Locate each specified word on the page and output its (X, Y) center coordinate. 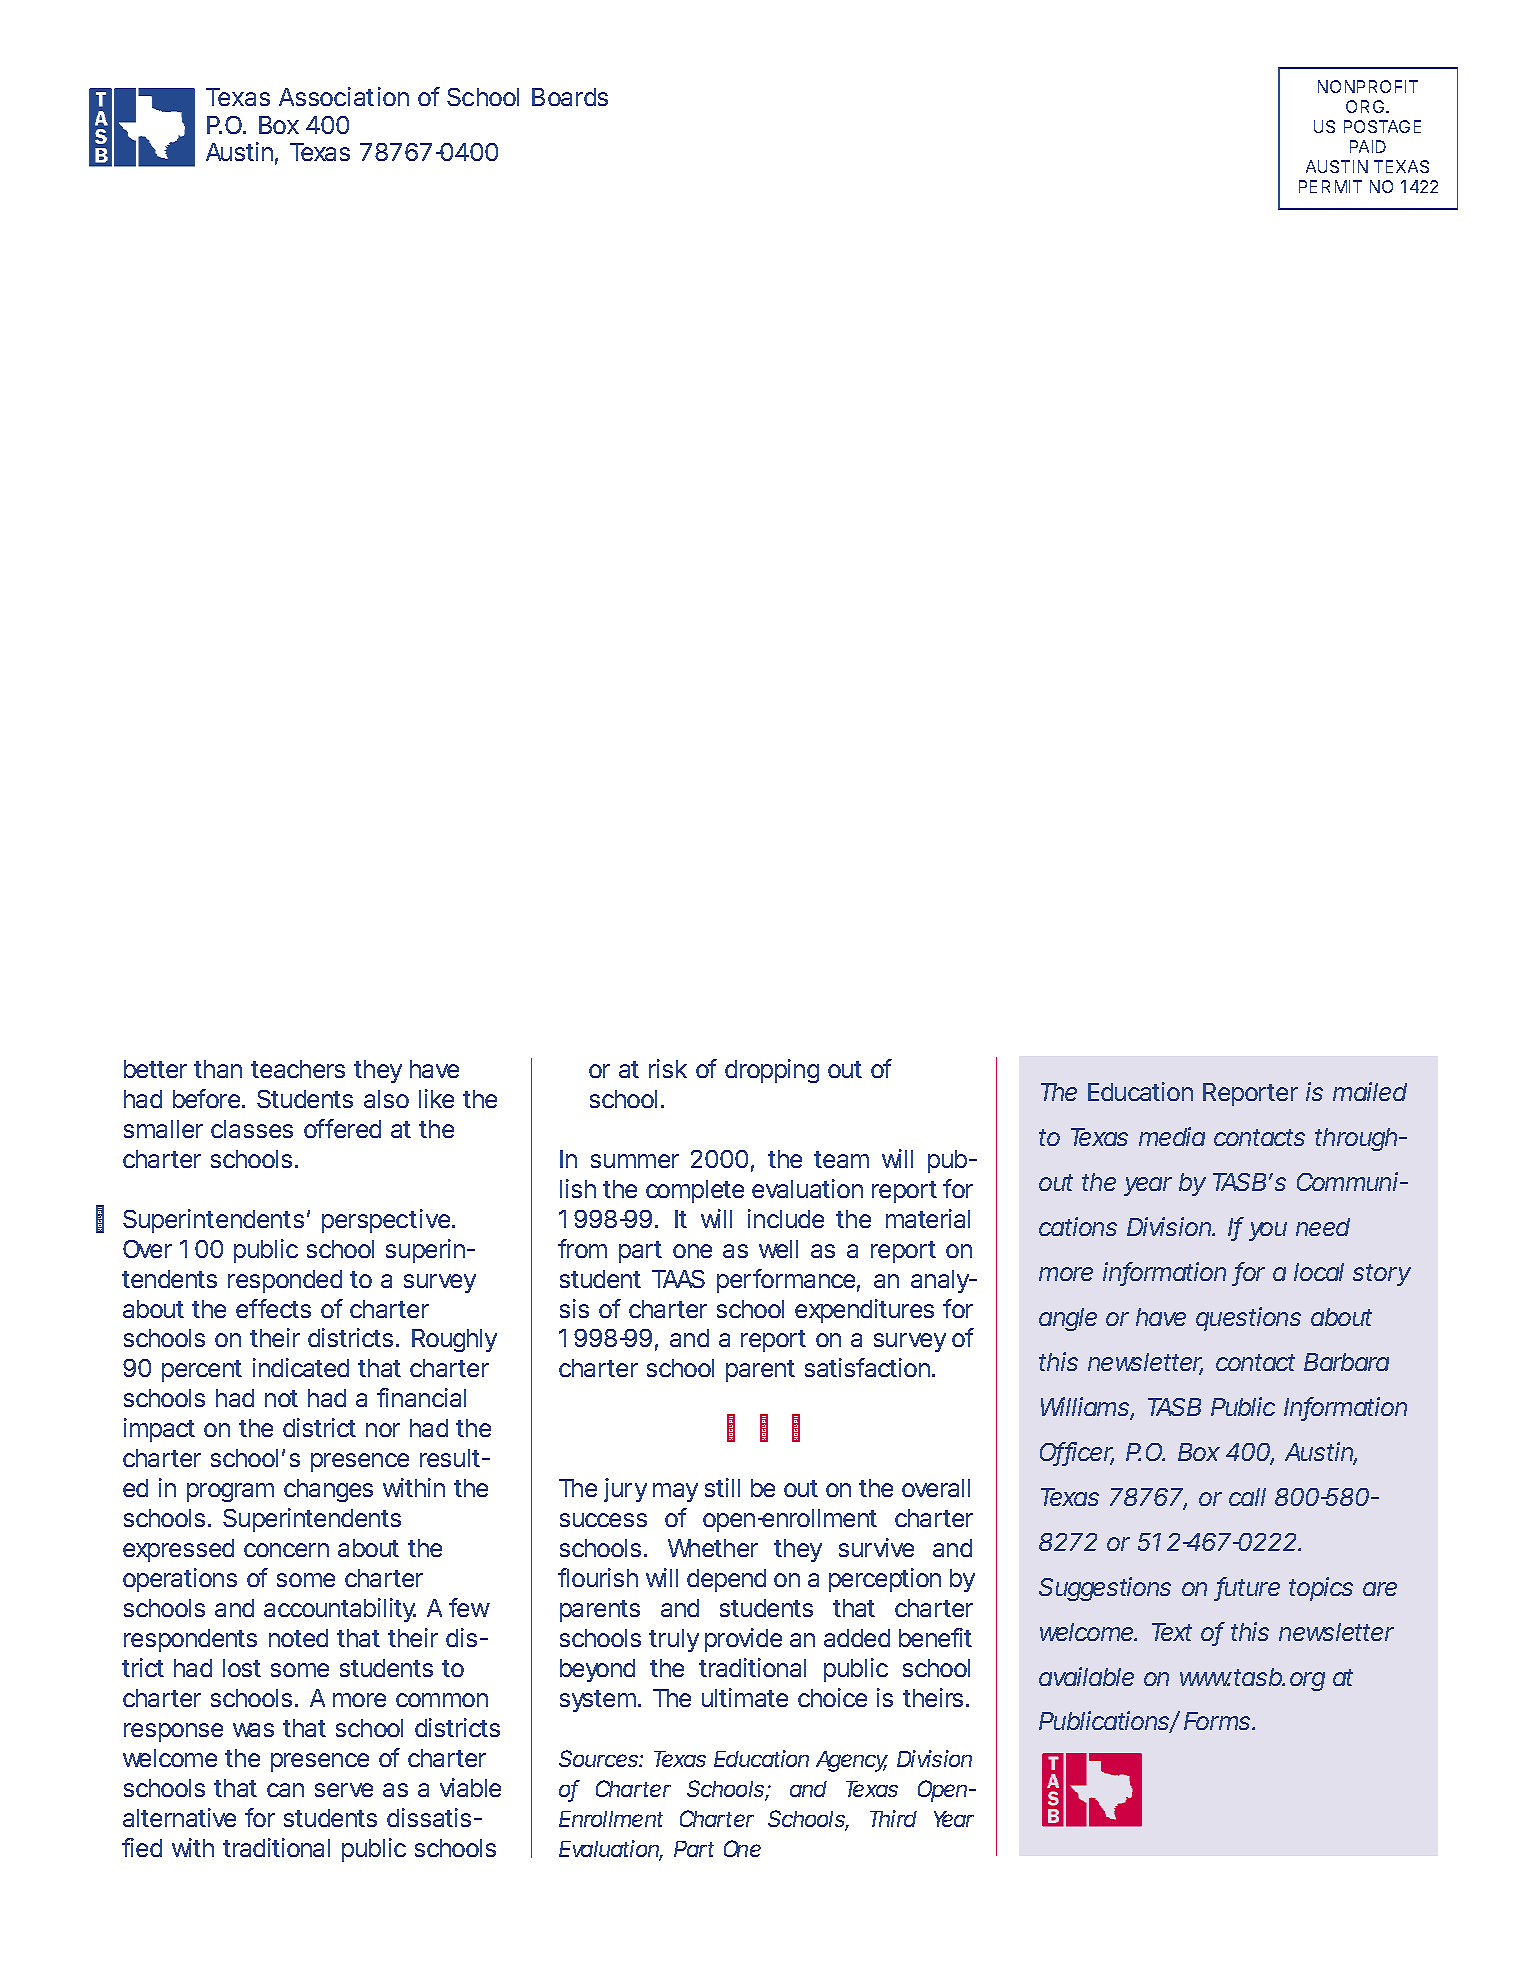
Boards (570, 97)
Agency (852, 1761)
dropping (772, 1071)
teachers (298, 1069)
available (1086, 1676)
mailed (1370, 1091)
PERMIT (1330, 186)
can (285, 1790)
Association (344, 96)
